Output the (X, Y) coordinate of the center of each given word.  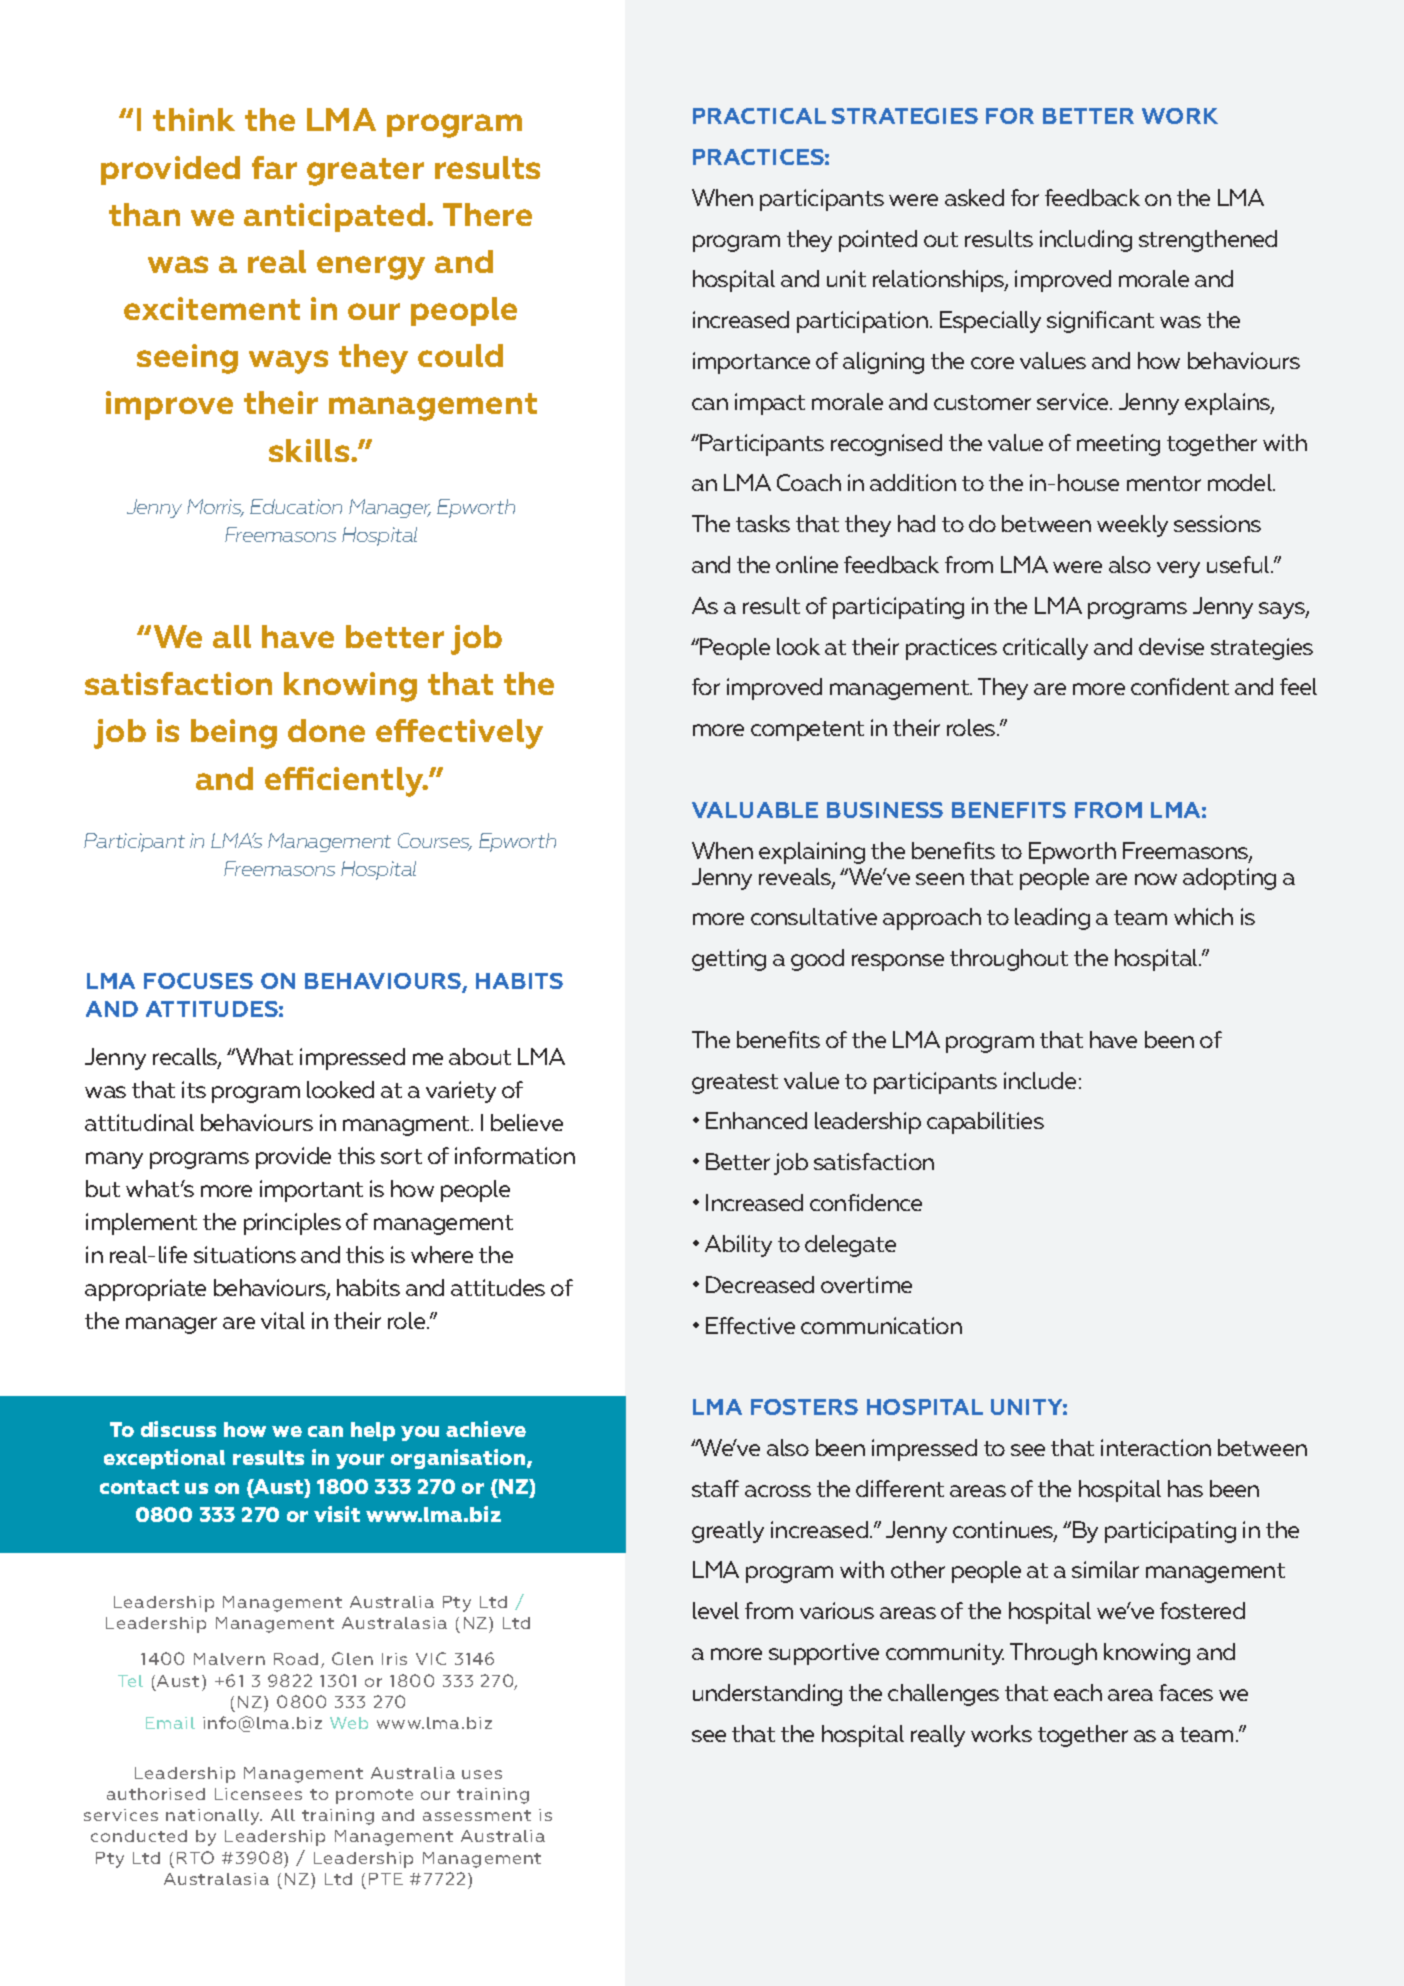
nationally (214, 1817)
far (274, 167)
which (1203, 916)
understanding (767, 1695)
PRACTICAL (759, 116)
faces (1186, 1692)
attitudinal (139, 1122)
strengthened (1208, 241)
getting (729, 960)
